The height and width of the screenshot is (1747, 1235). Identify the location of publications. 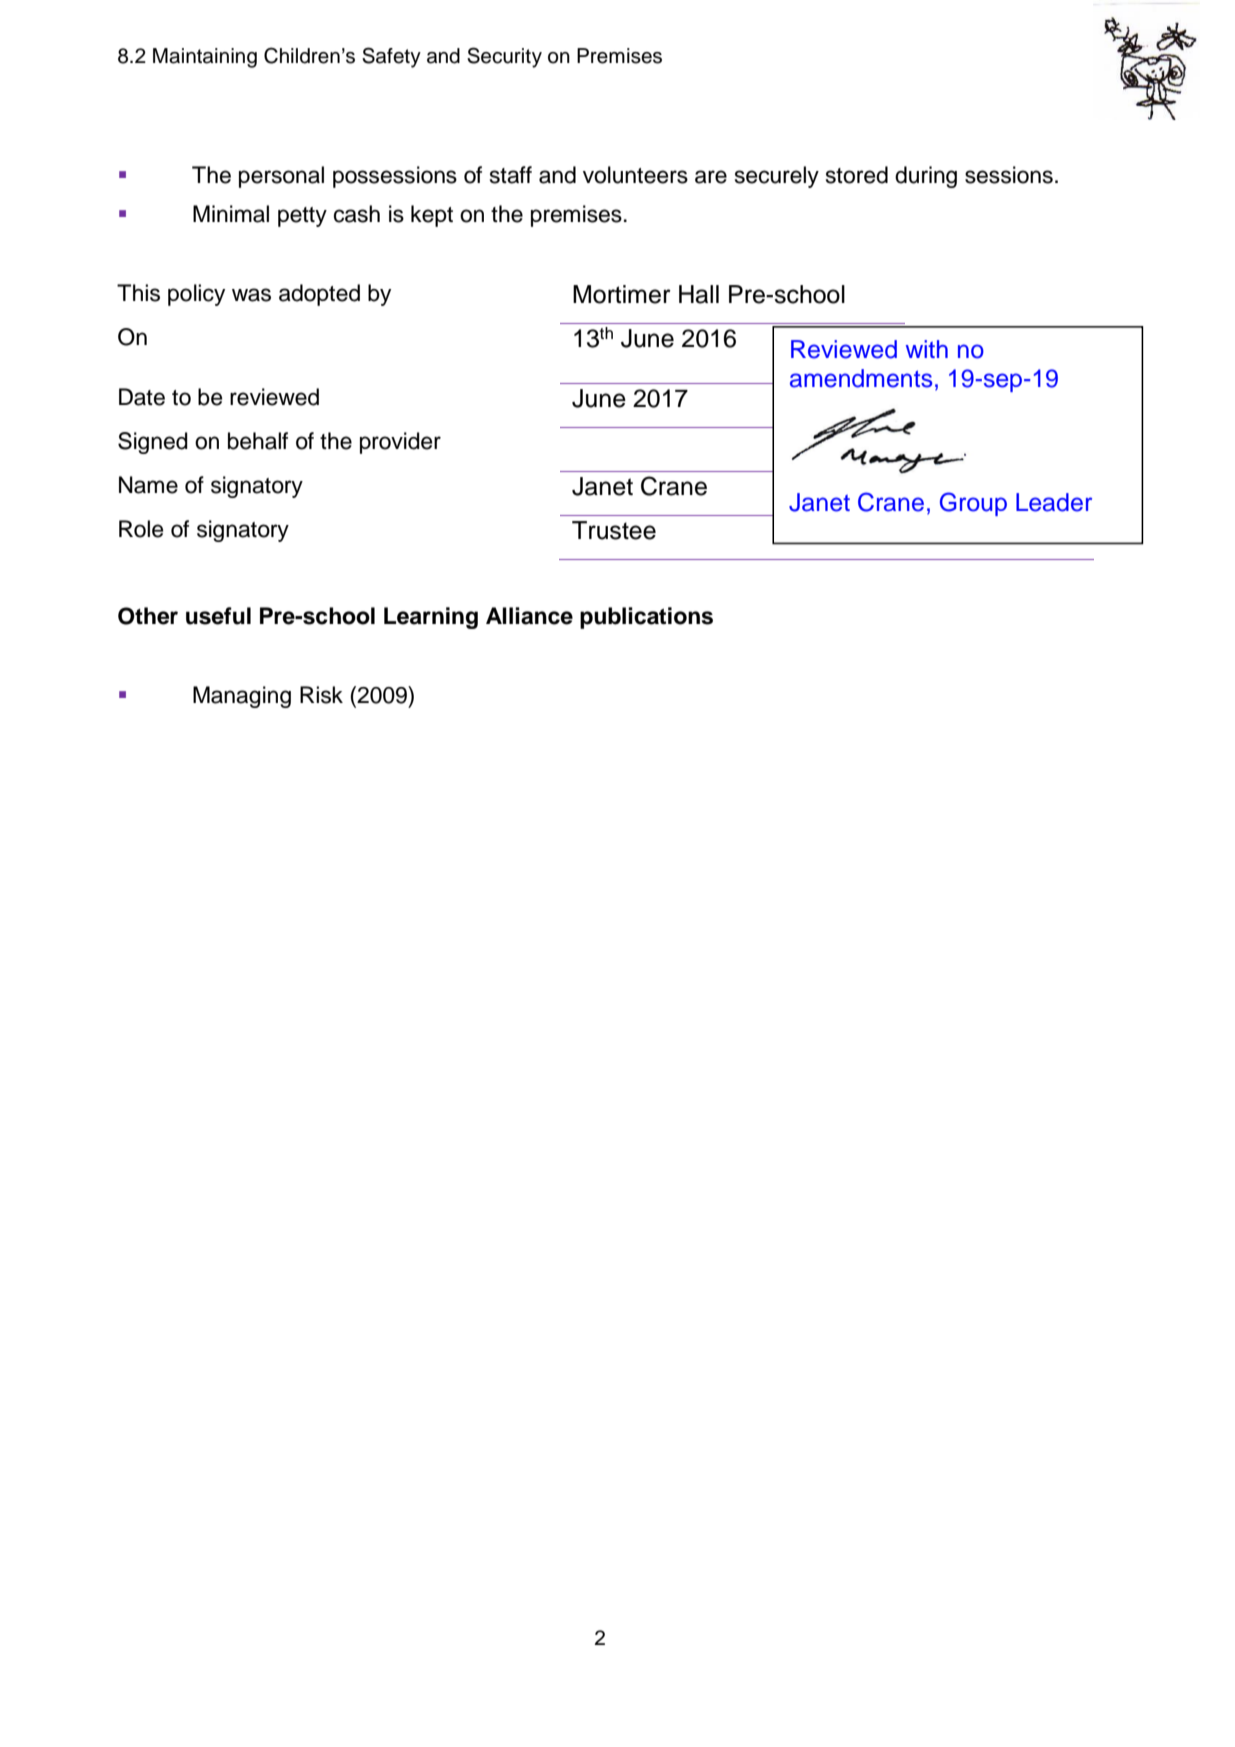
(646, 618).
